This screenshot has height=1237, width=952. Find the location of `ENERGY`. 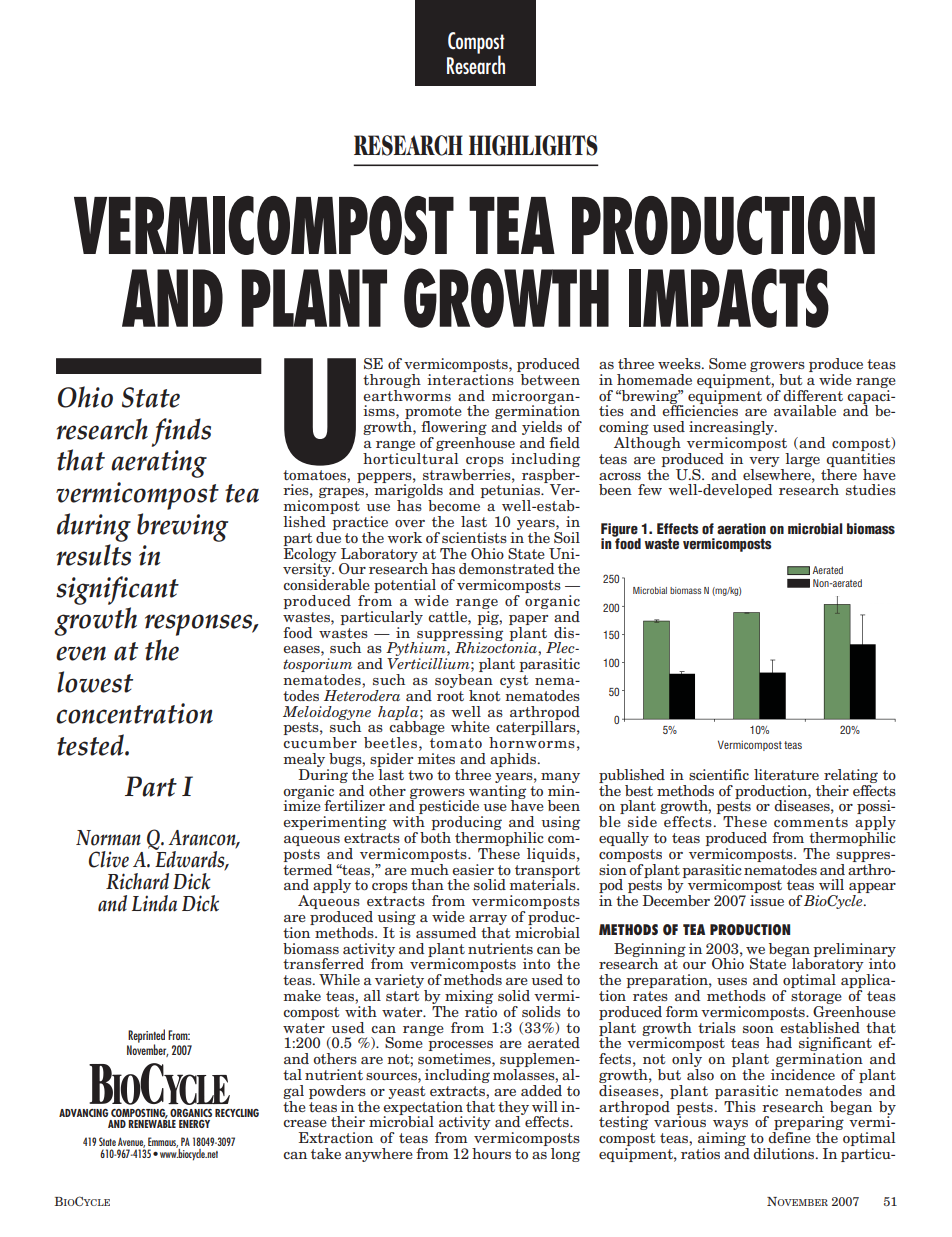

ENERGY is located at coordinates (194, 1124).
